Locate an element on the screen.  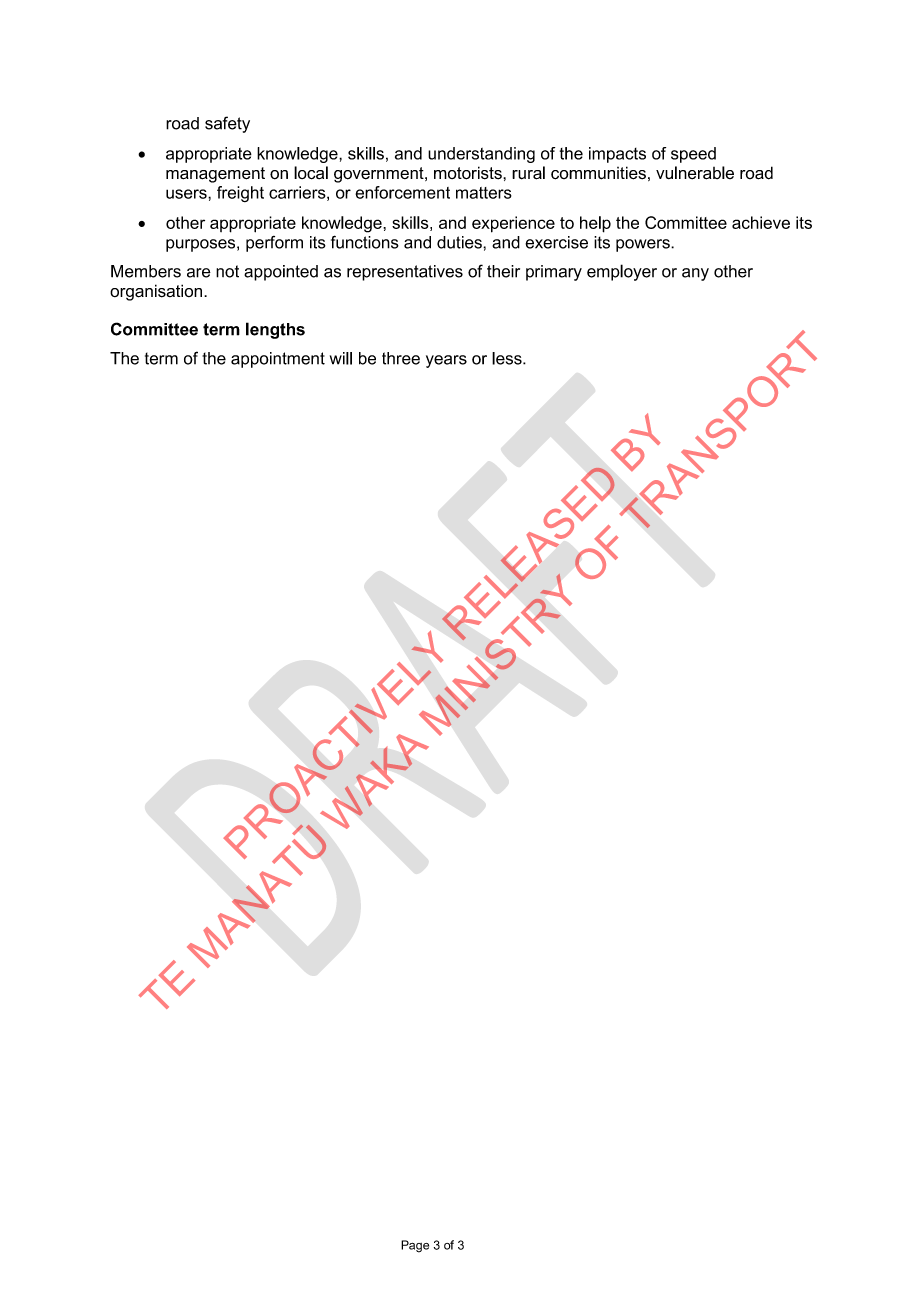
three is located at coordinates (401, 358).
